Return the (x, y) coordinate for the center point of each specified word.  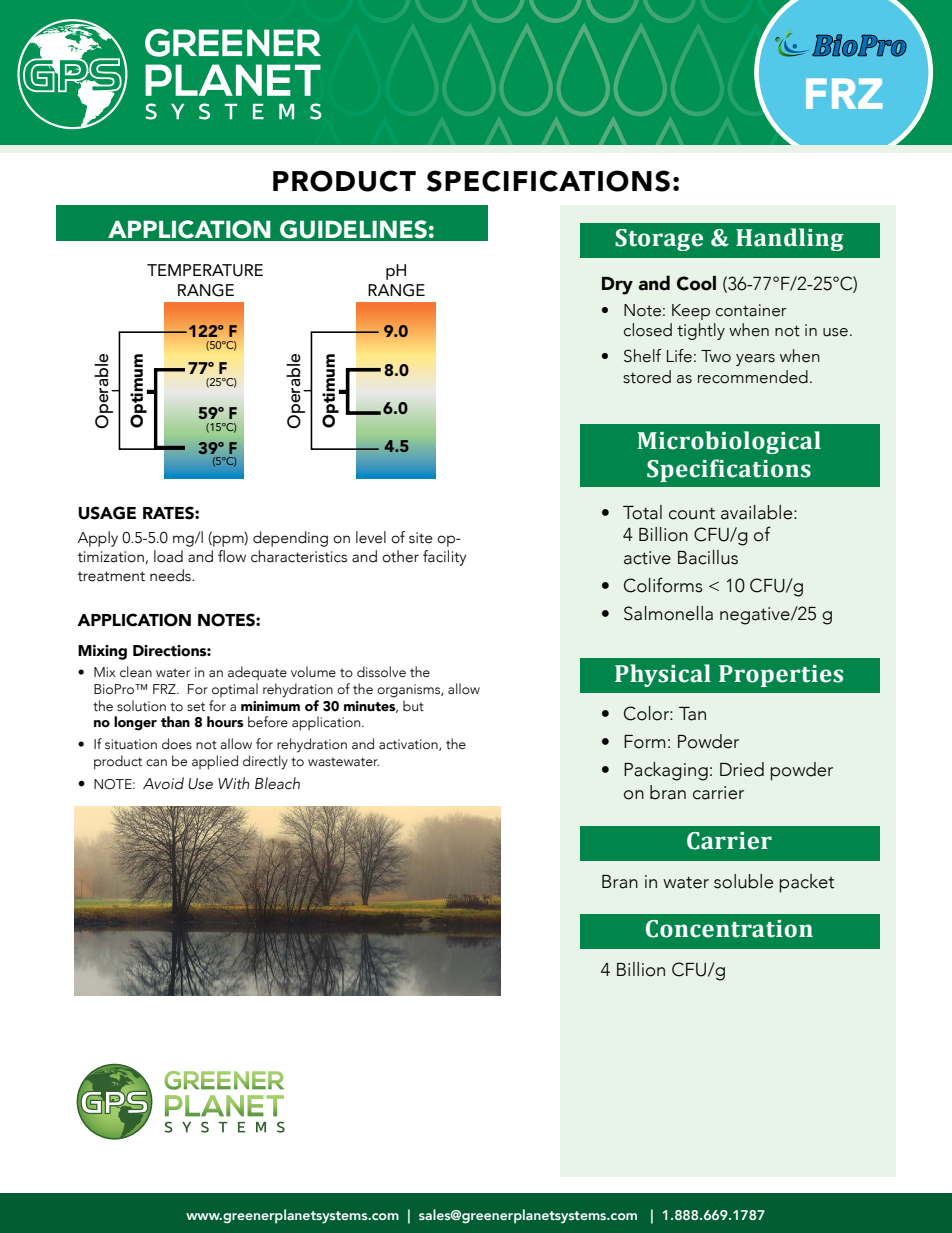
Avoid (163, 783)
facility (444, 558)
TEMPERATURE (205, 270)
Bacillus (708, 557)
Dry (617, 286)
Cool (696, 283)
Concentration (729, 929)
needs (171, 575)
